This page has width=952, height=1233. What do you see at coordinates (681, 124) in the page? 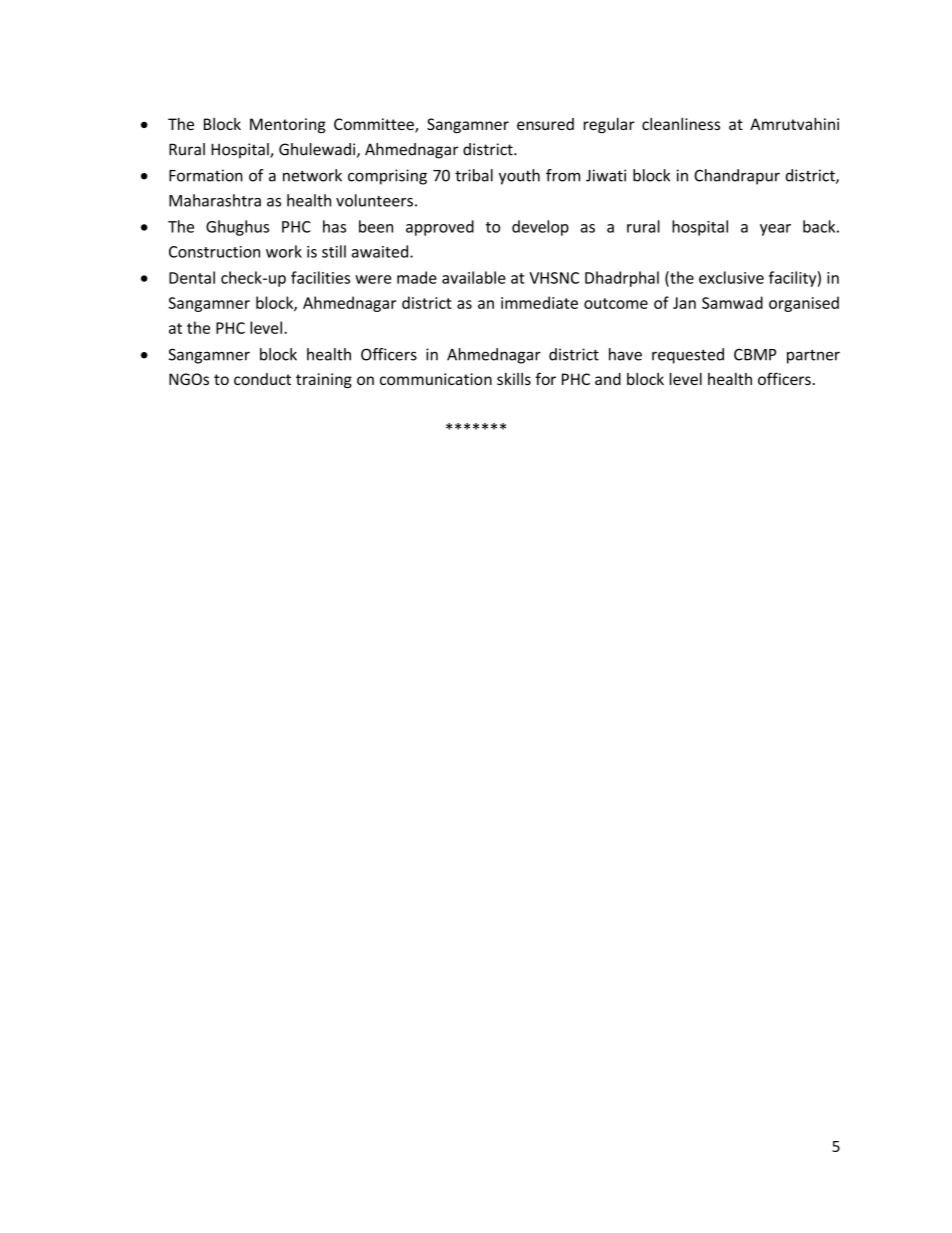
I see `cleanliness` at bounding box center [681, 124].
